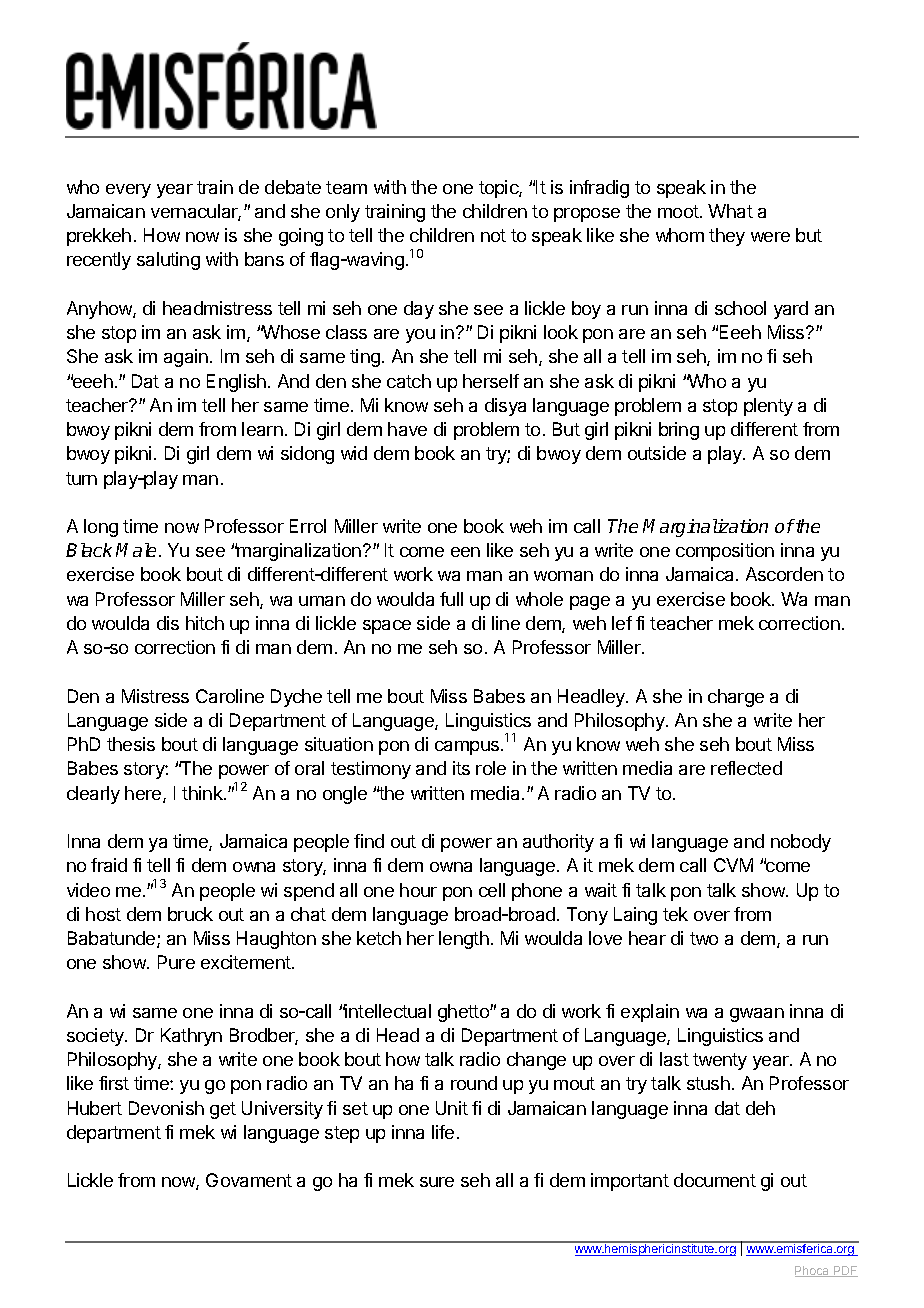 The width and height of the screenshot is (924, 1308). What do you see at coordinates (730, 211) in the screenshot?
I see `What` at bounding box center [730, 211].
